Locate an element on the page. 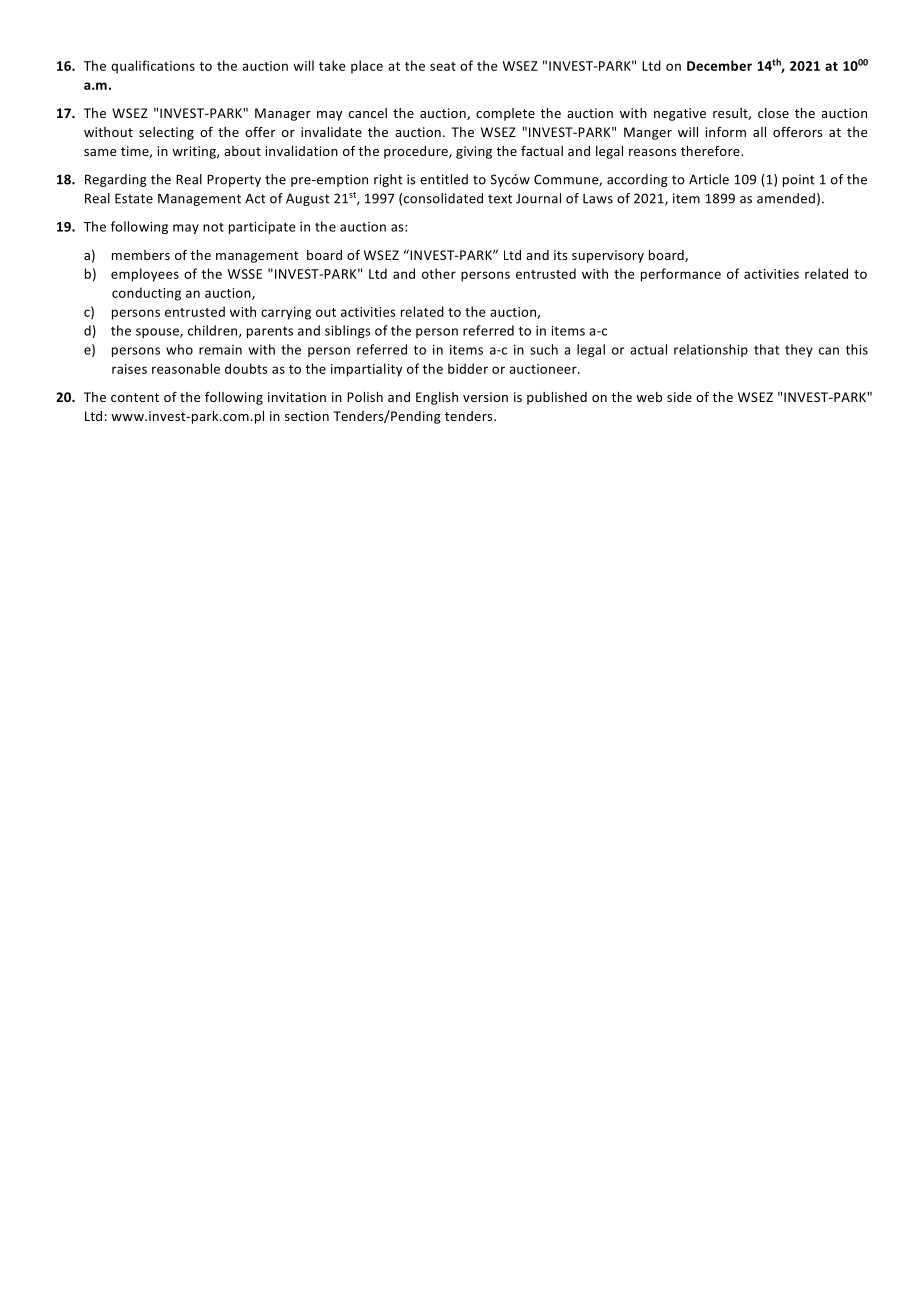  qualifications is located at coordinates (153, 67).
